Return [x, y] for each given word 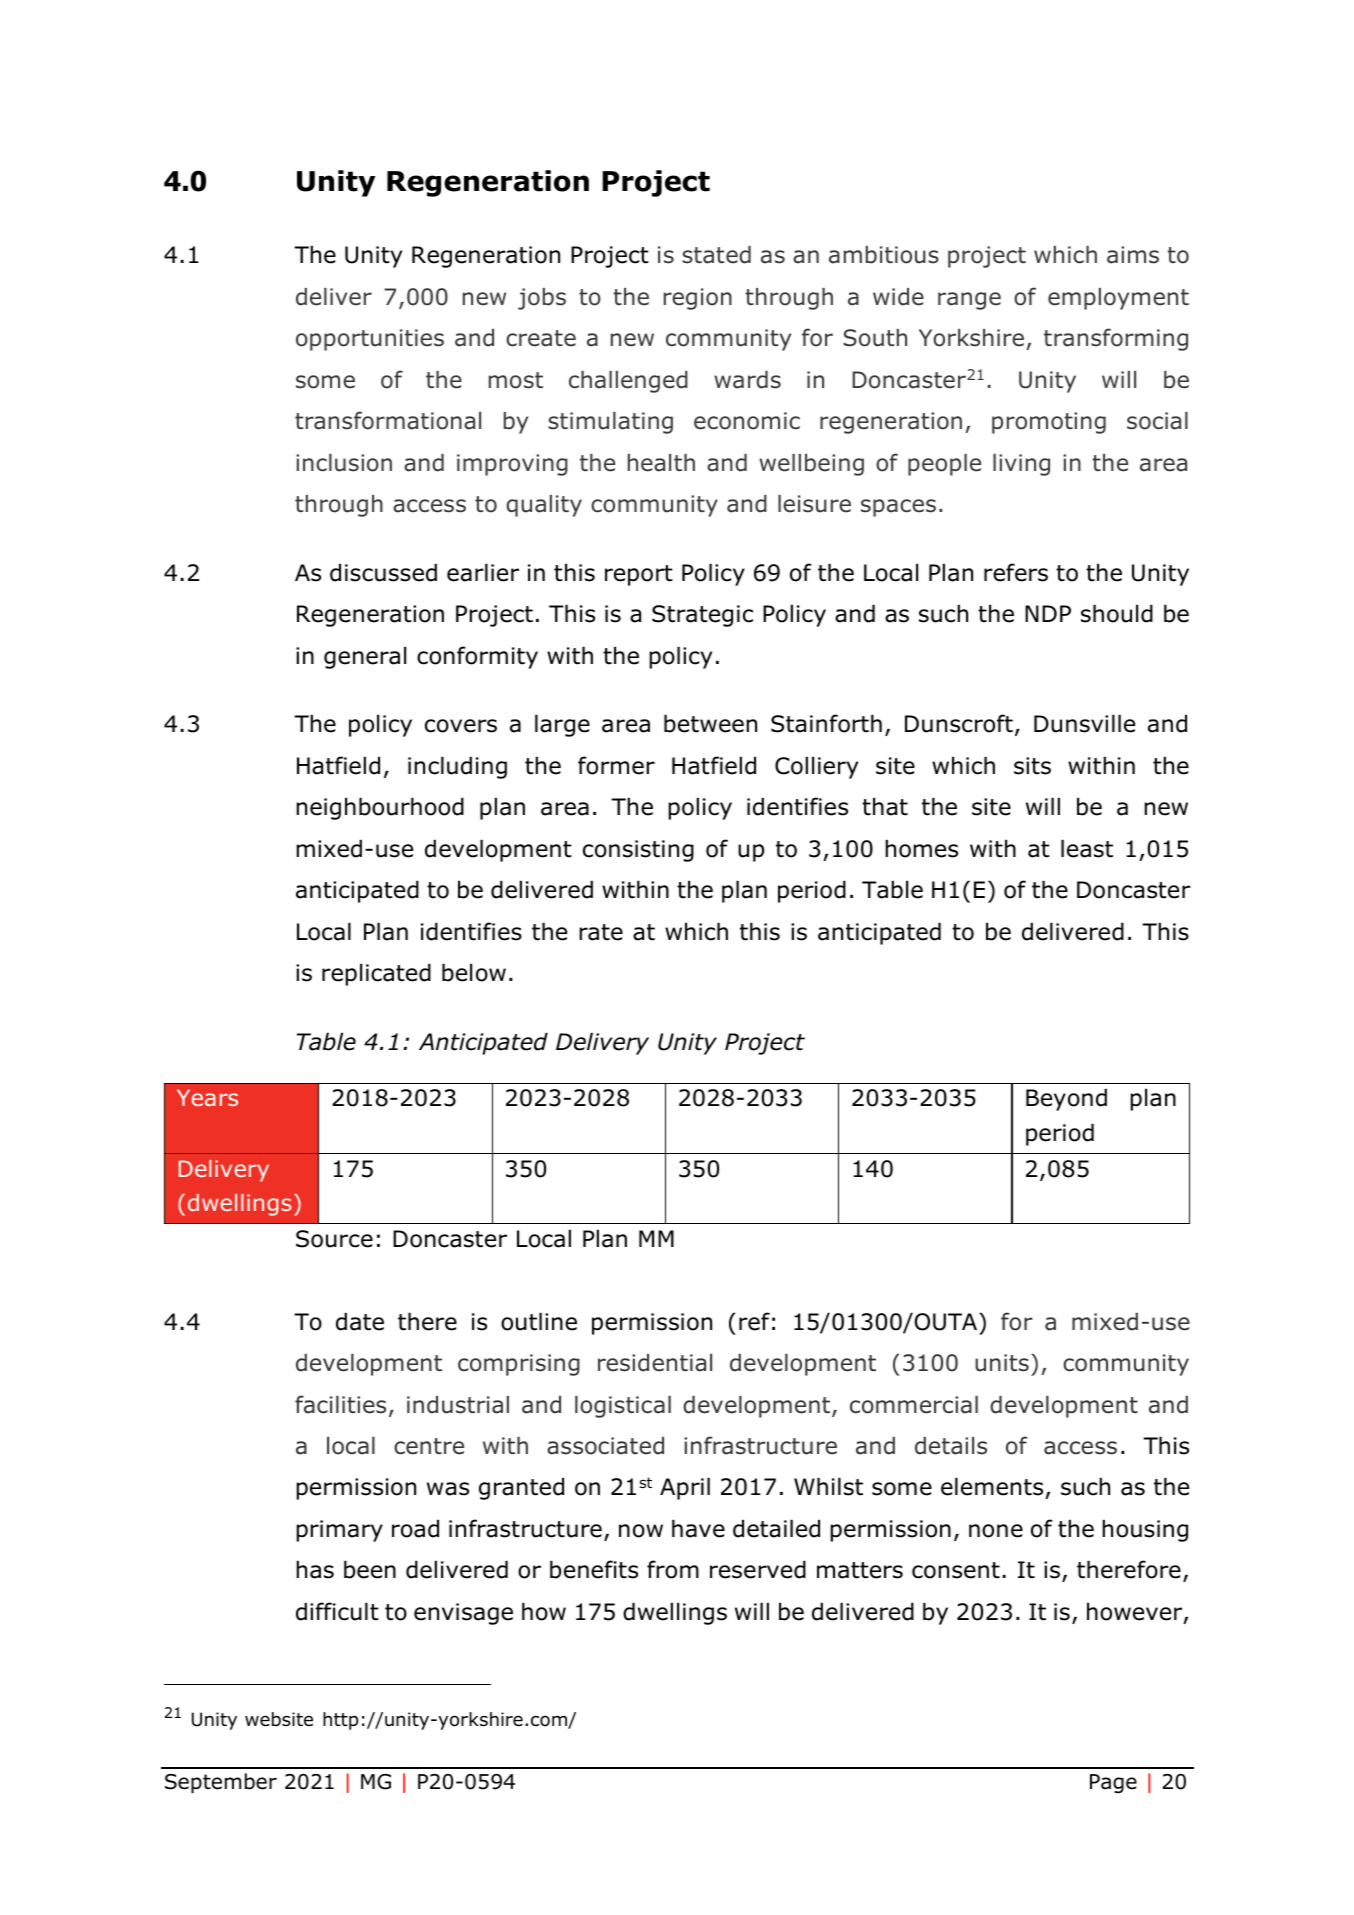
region [698, 299]
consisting [638, 851]
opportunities [370, 340]
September [221, 1783]
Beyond [1066, 1099]
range [969, 301]
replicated [376, 974]
